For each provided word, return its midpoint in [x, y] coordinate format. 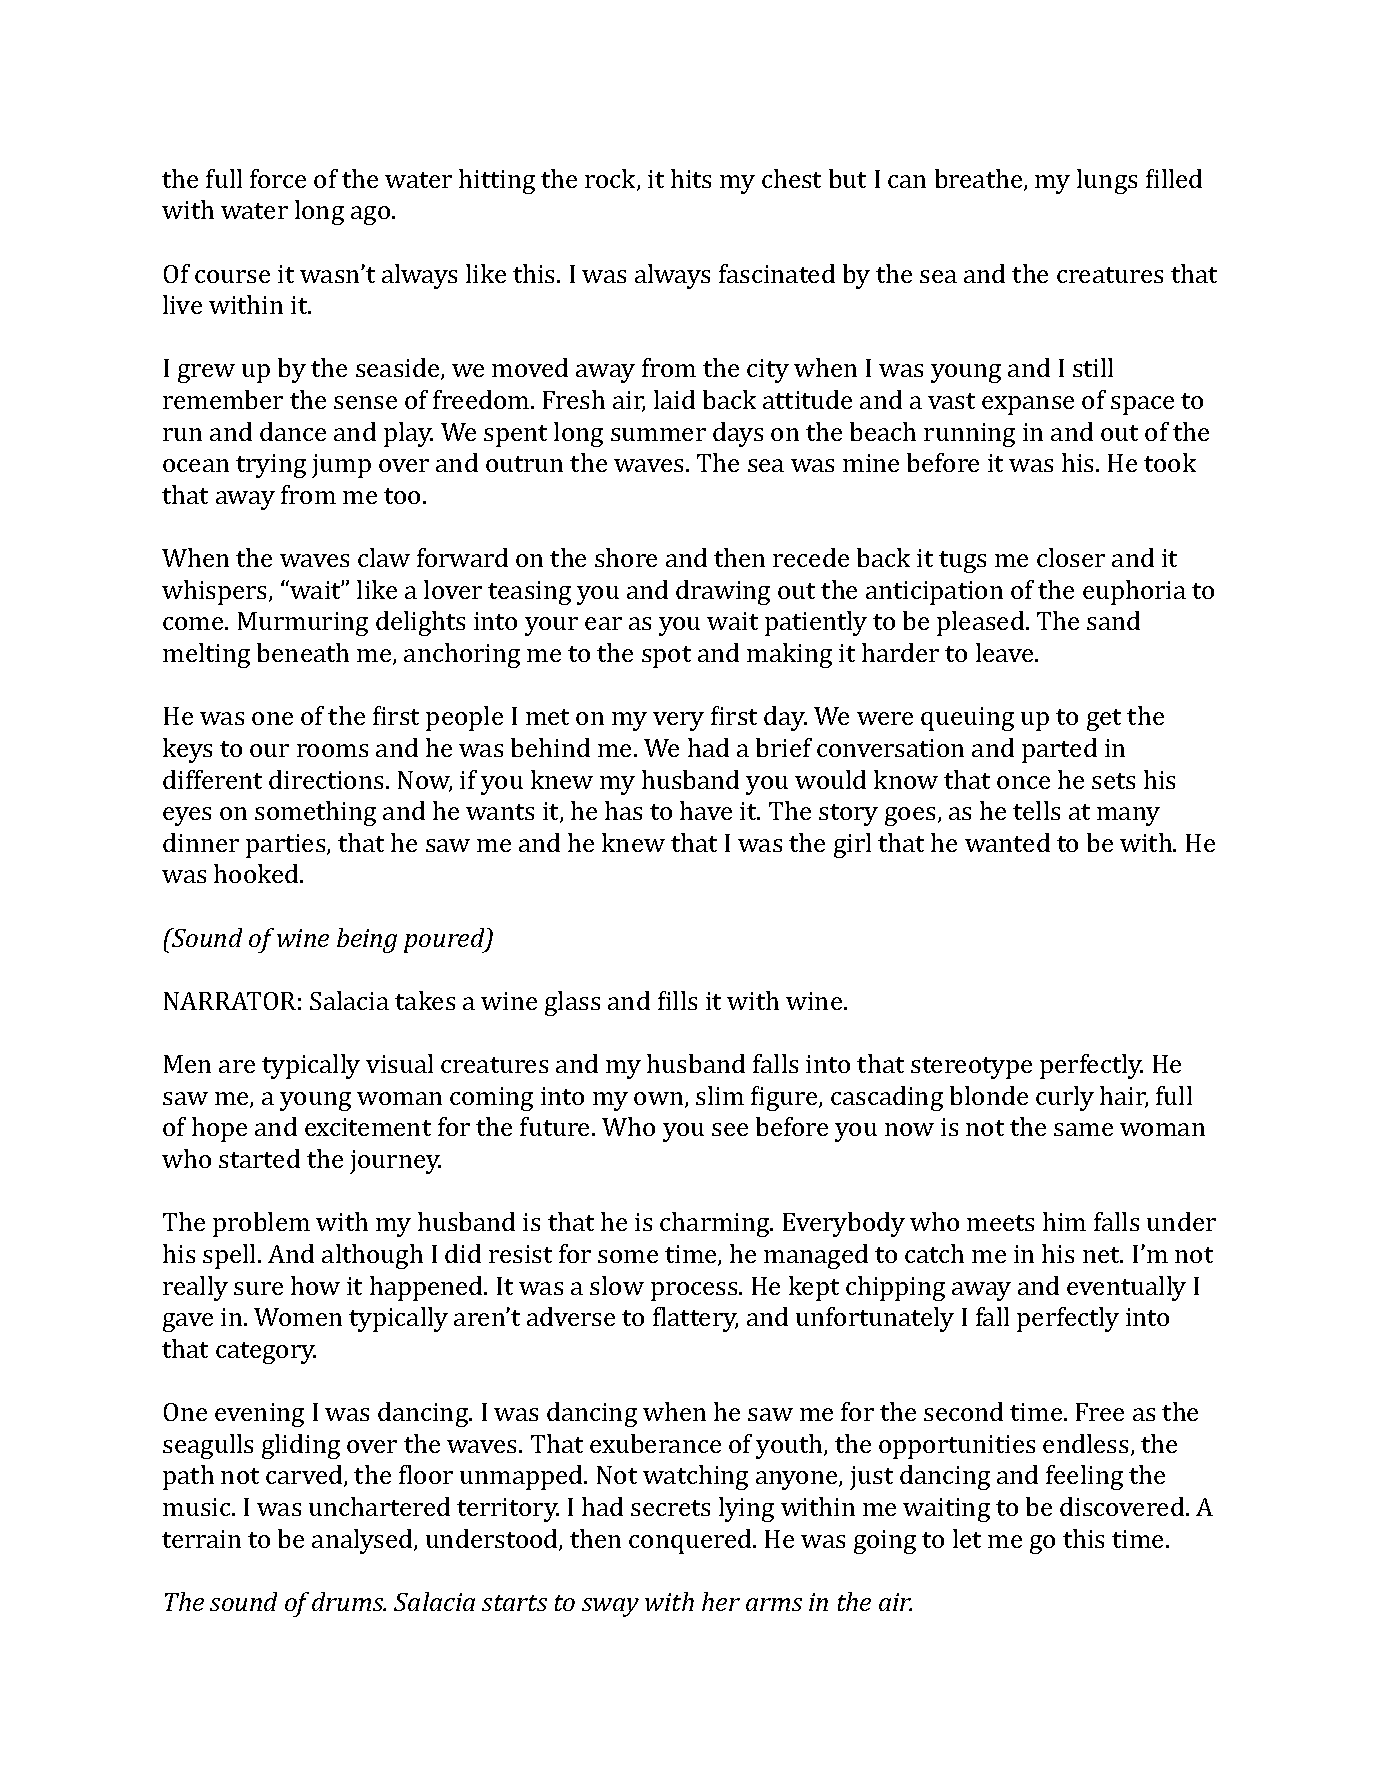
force [278, 178]
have [706, 810]
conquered [691, 1541]
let [967, 1538]
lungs [1107, 181]
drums [349, 1601]
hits [691, 178]
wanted [1007, 842]
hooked [257, 873]
